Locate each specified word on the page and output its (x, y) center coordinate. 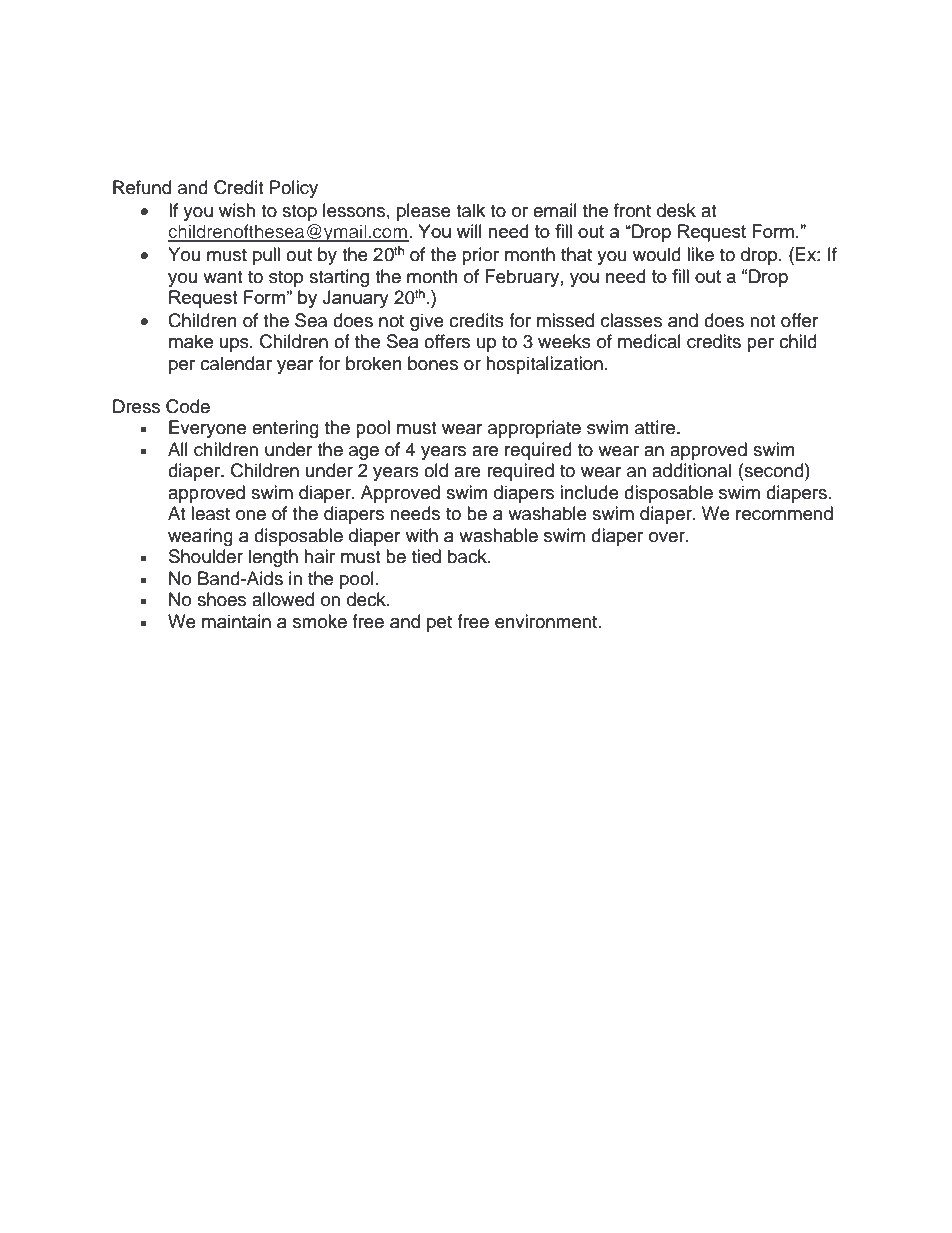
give (427, 322)
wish (237, 210)
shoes (221, 599)
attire (656, 427)
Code (188, 406)
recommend (784, 513)
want (222, 277)
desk (676, 210)
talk (470, 210)
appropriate (534, 429)
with (422, 535)
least (210, 513)
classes (631, 320)
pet (439, 624)
